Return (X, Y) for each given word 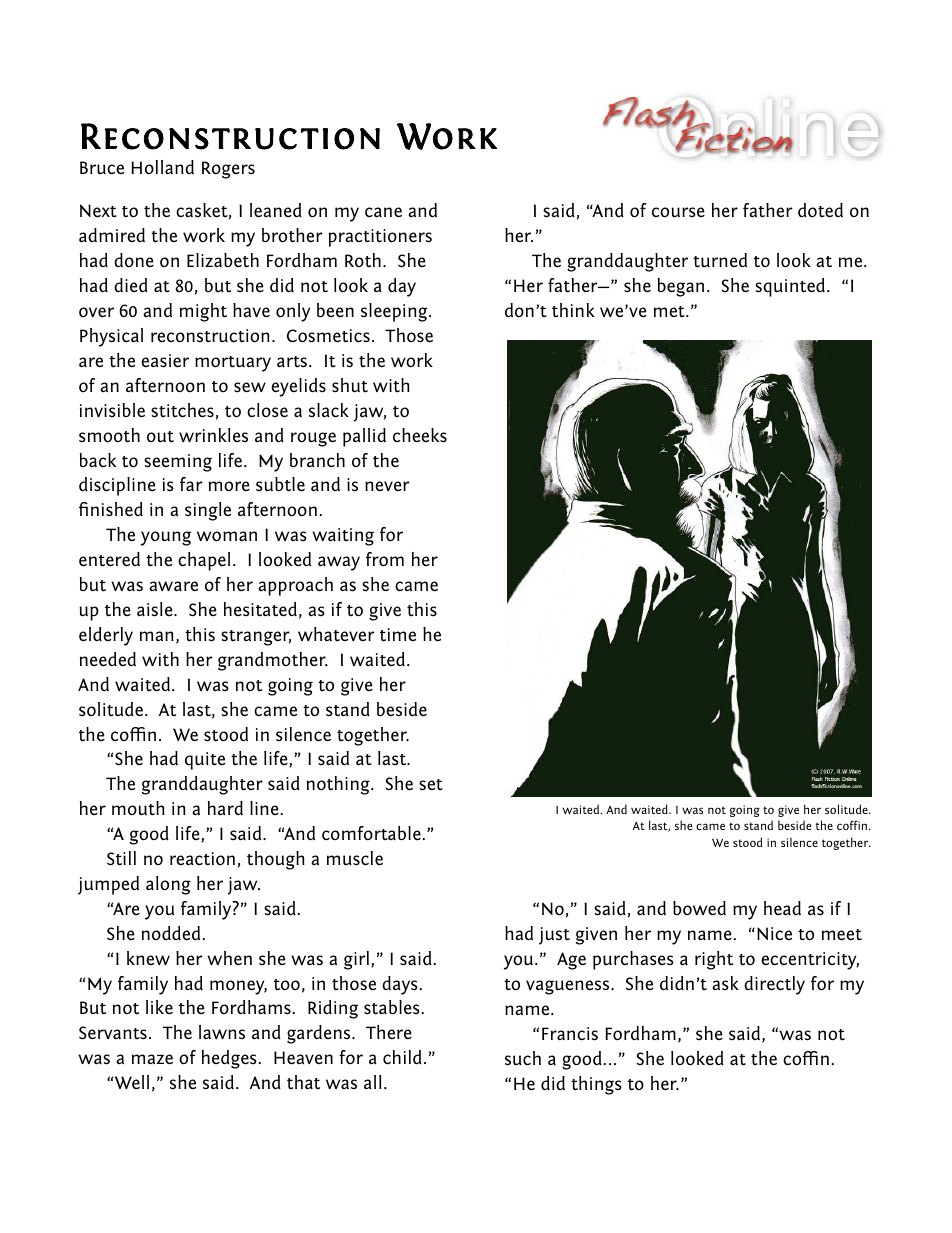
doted (820, 210)
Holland (162, 167)
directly (774, 985)
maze (152, 1059)
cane (383, 212)
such (523, 1058)
